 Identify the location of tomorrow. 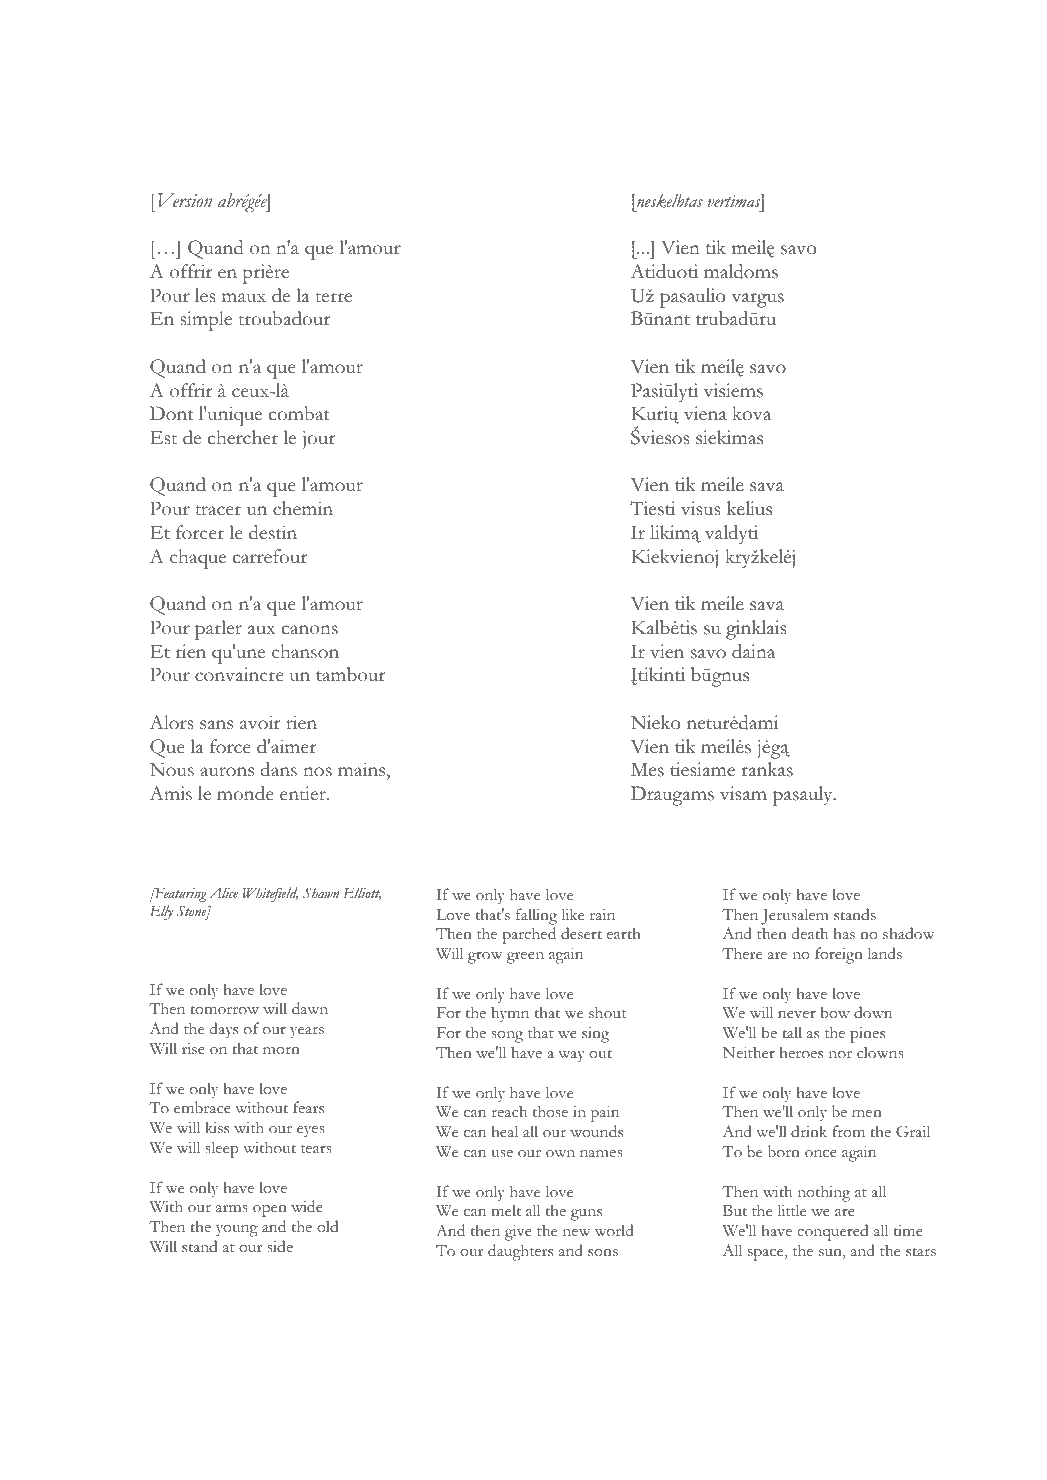
(224, 1010).
